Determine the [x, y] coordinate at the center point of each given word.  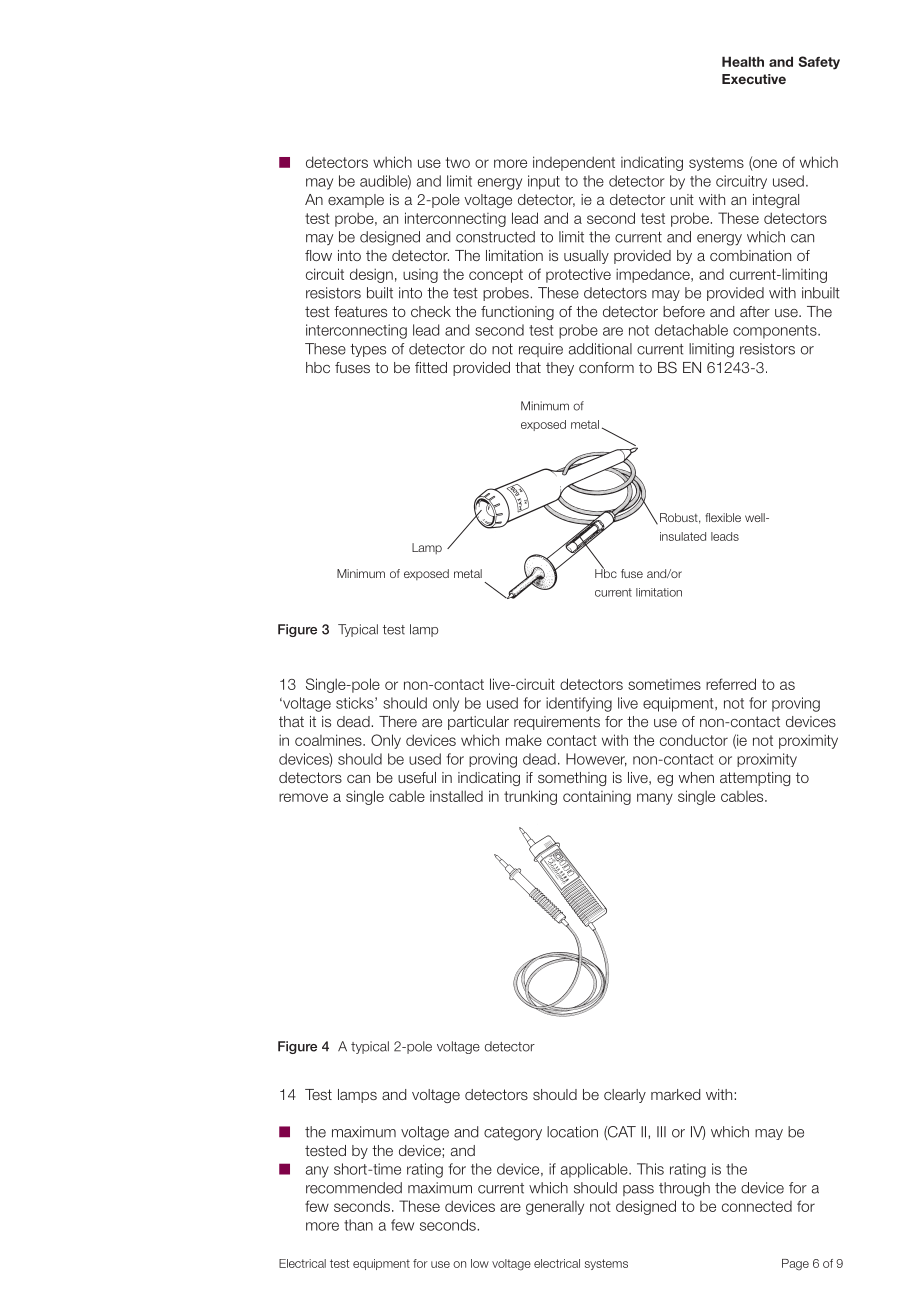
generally [555, 1208]
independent [574, 163]
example [356, 201]
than [358, 1225]
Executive [754, 79]
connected [757, 1206]
